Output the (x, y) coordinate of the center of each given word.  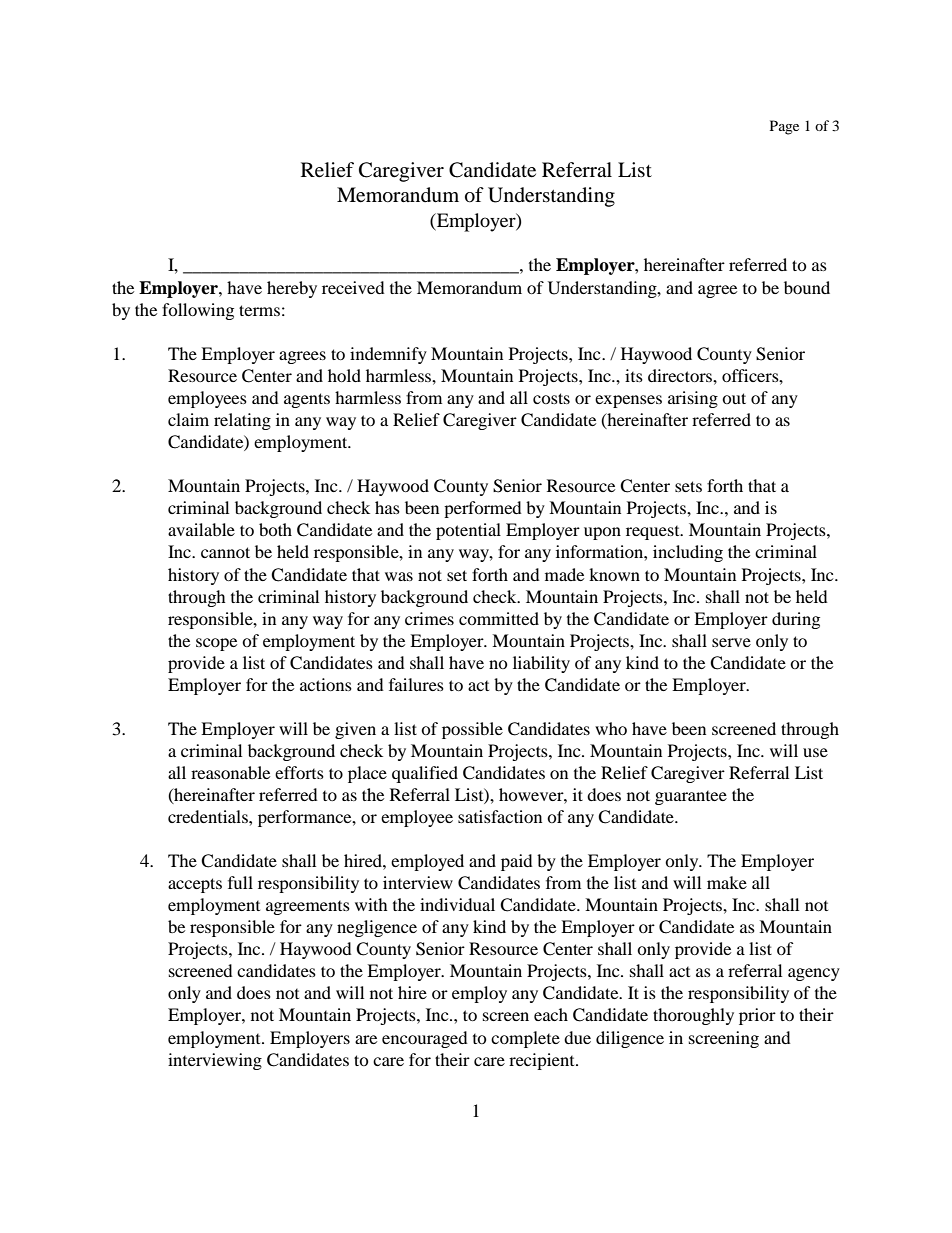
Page (784, 127)
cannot (225, 552)
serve (731, 642)
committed (499, 618)
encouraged (425, 1039)
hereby (292, 289)
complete (525, 1039)
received (353, 287)
